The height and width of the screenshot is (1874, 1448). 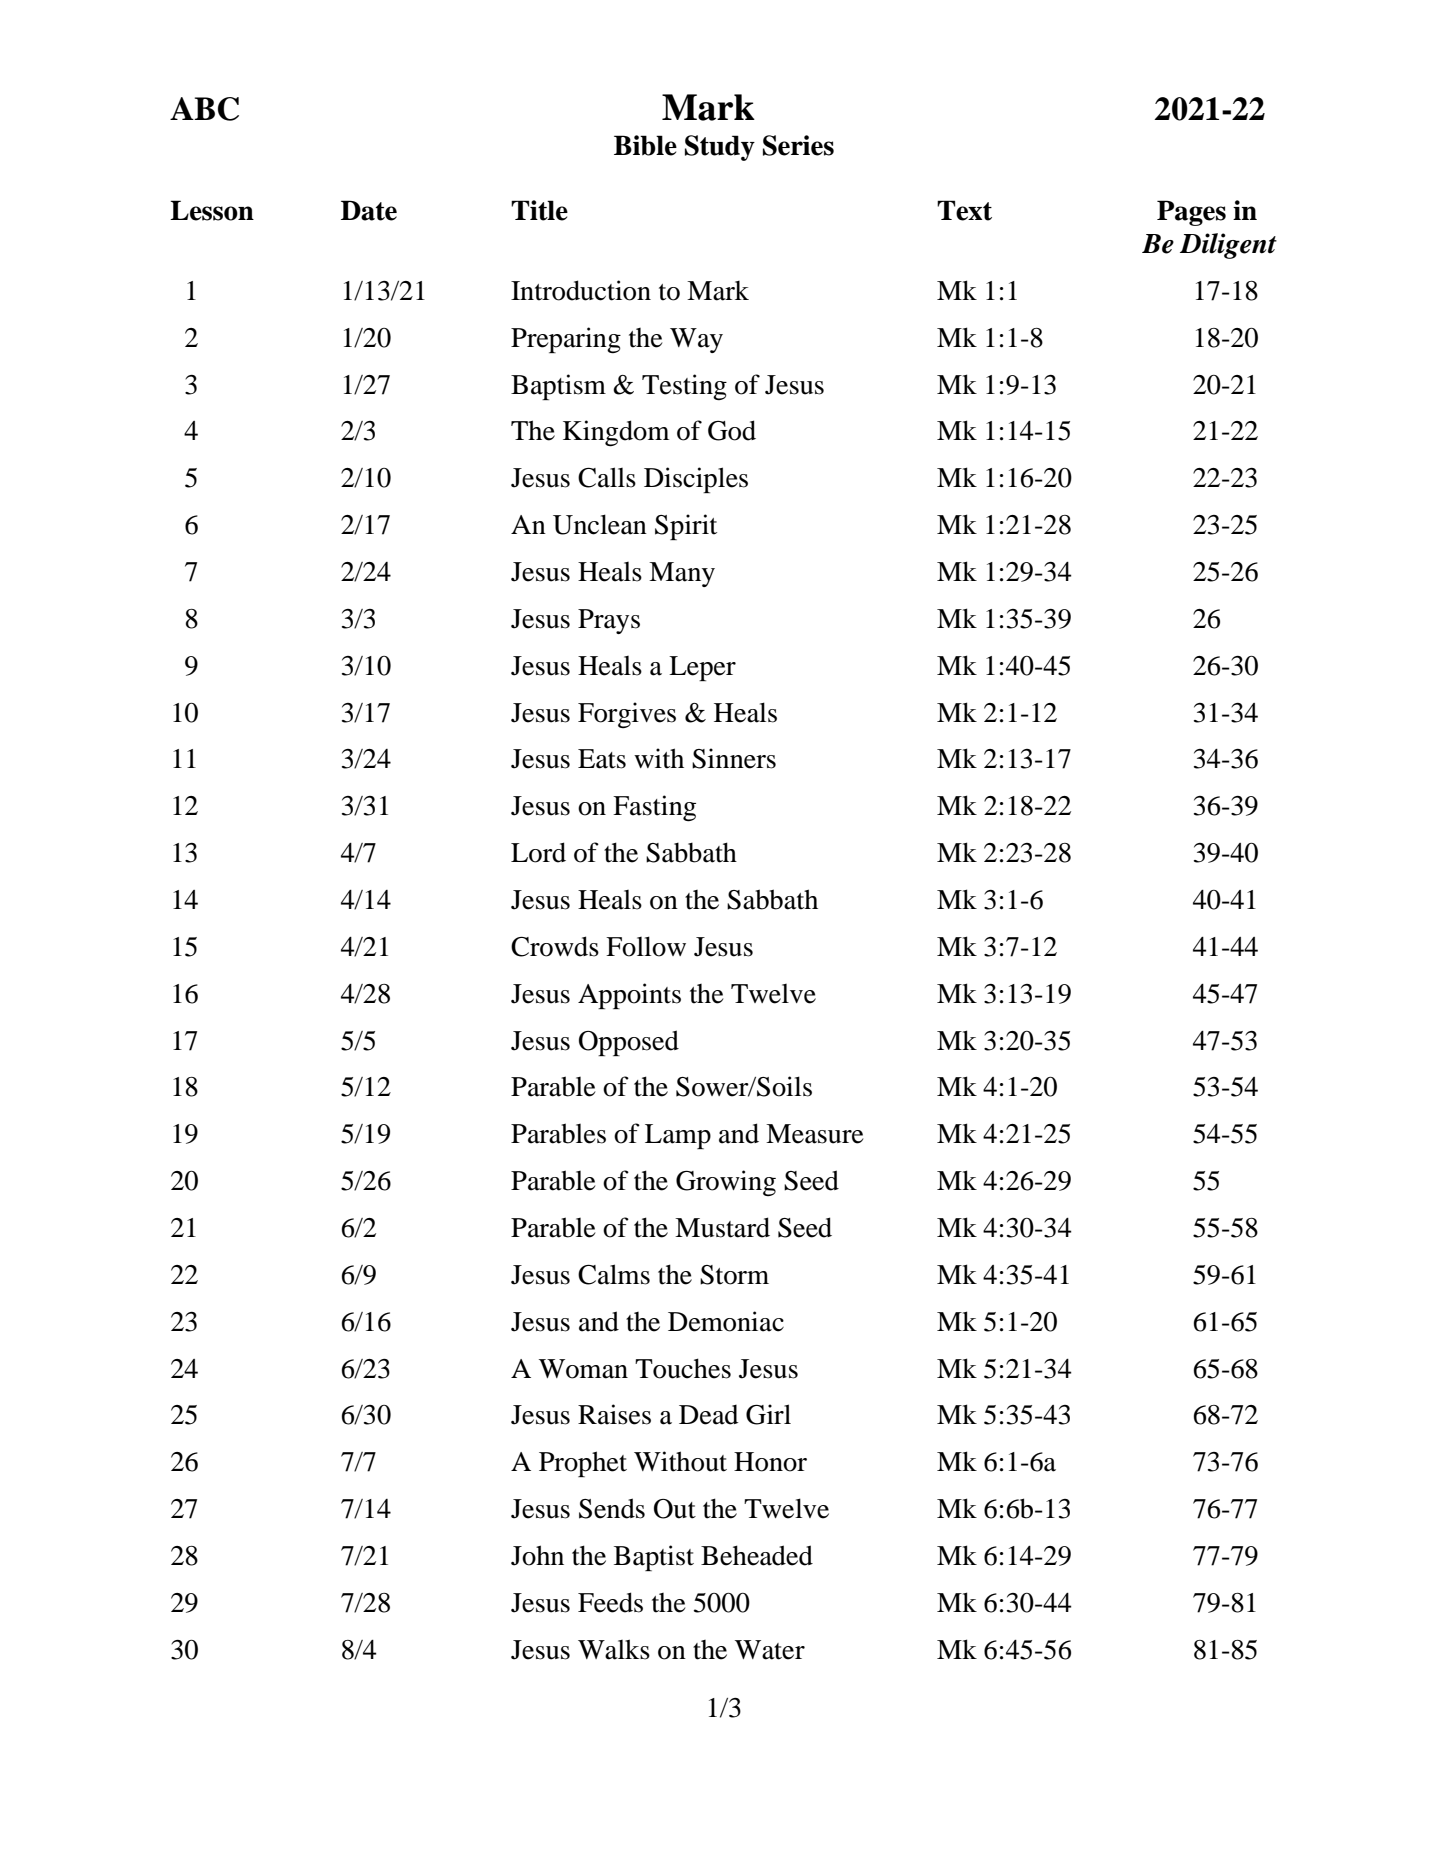 I want to click on Measure, so click(x=815, y=1134).
